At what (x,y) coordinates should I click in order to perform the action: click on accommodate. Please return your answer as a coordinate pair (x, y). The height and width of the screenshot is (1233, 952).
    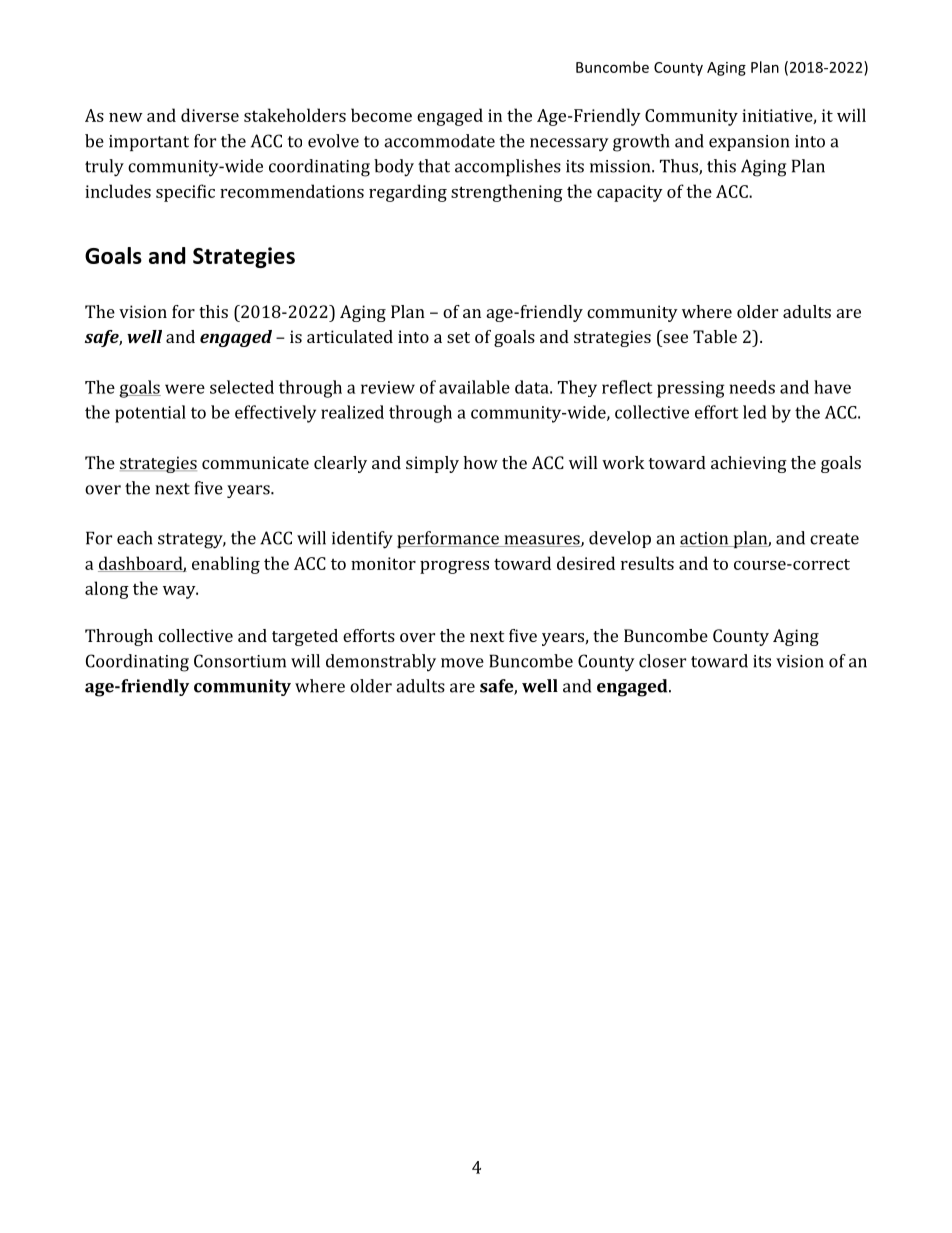
    Looking at the image, I should click on (439, 141).
